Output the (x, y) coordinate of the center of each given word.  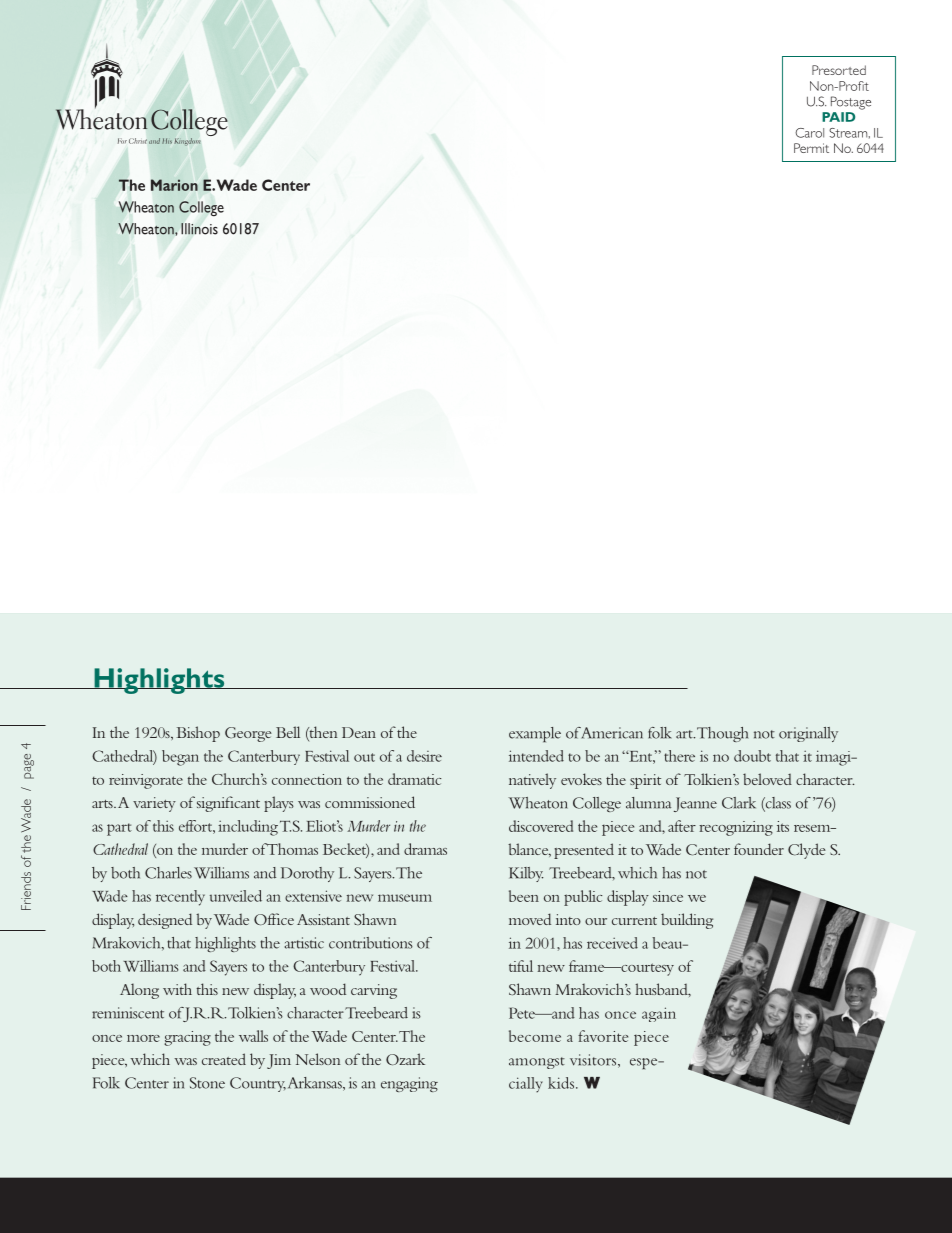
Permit (811, 148)
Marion (174, 185)
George (248, 734)
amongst (537, 1063)
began (180, 758)
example (535, 734)
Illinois (199, 229)
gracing (187, 1038)
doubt (752, 756)
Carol (809, 133)
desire (424, 756)
